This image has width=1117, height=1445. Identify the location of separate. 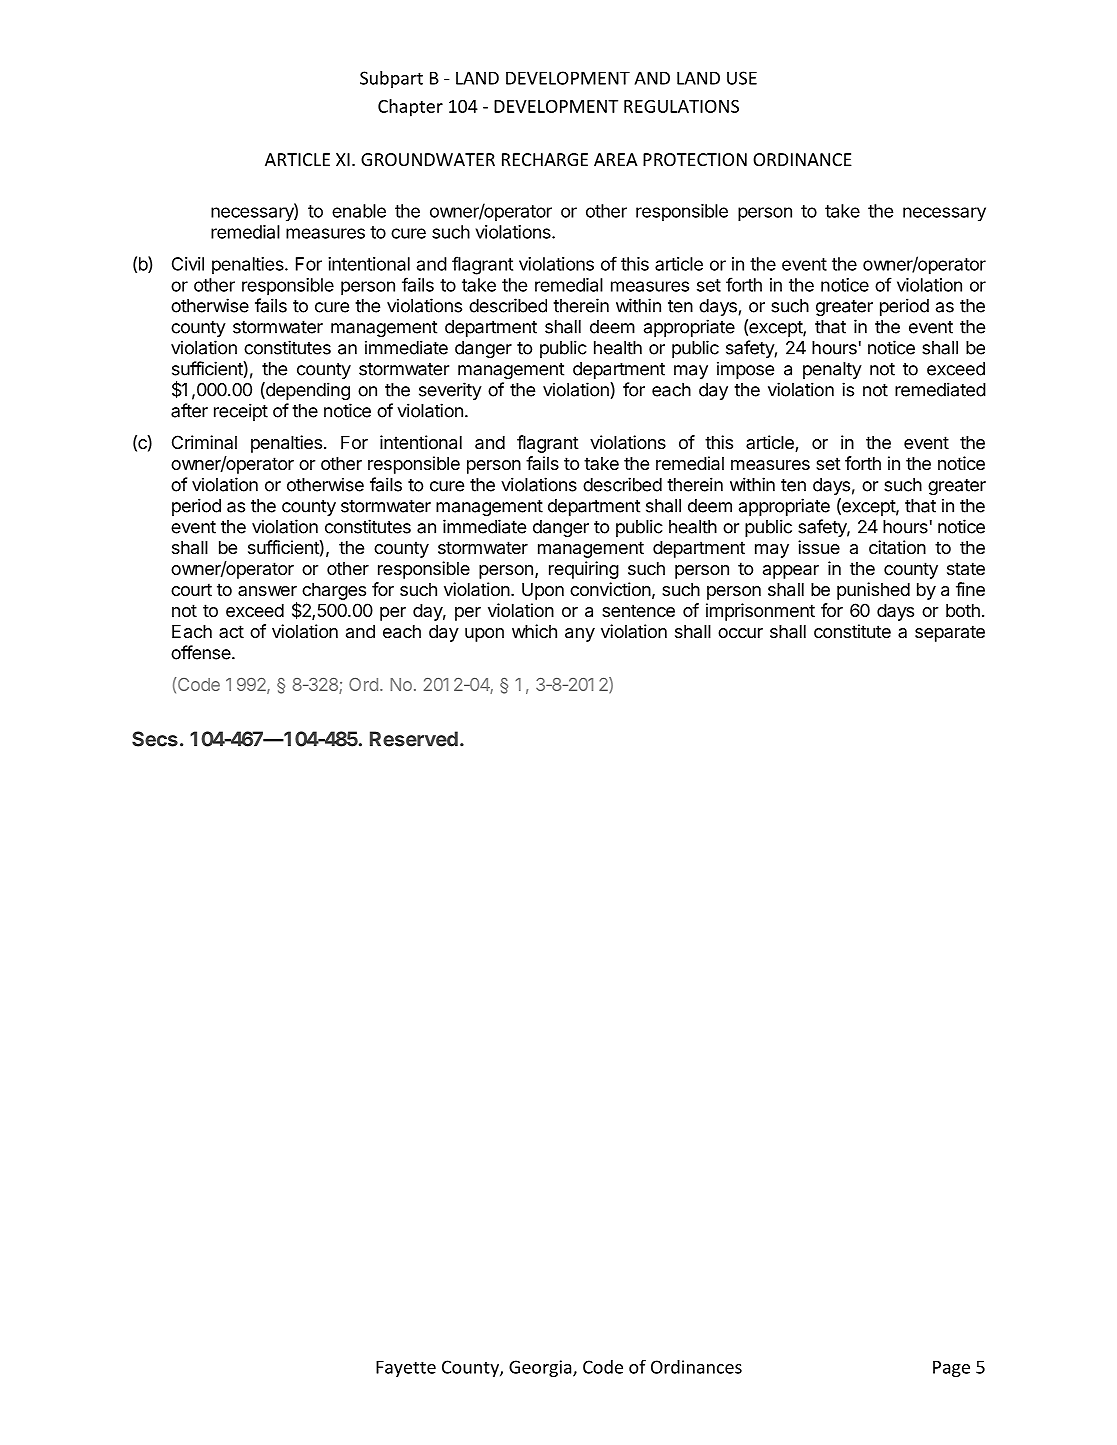
(950, 633).
